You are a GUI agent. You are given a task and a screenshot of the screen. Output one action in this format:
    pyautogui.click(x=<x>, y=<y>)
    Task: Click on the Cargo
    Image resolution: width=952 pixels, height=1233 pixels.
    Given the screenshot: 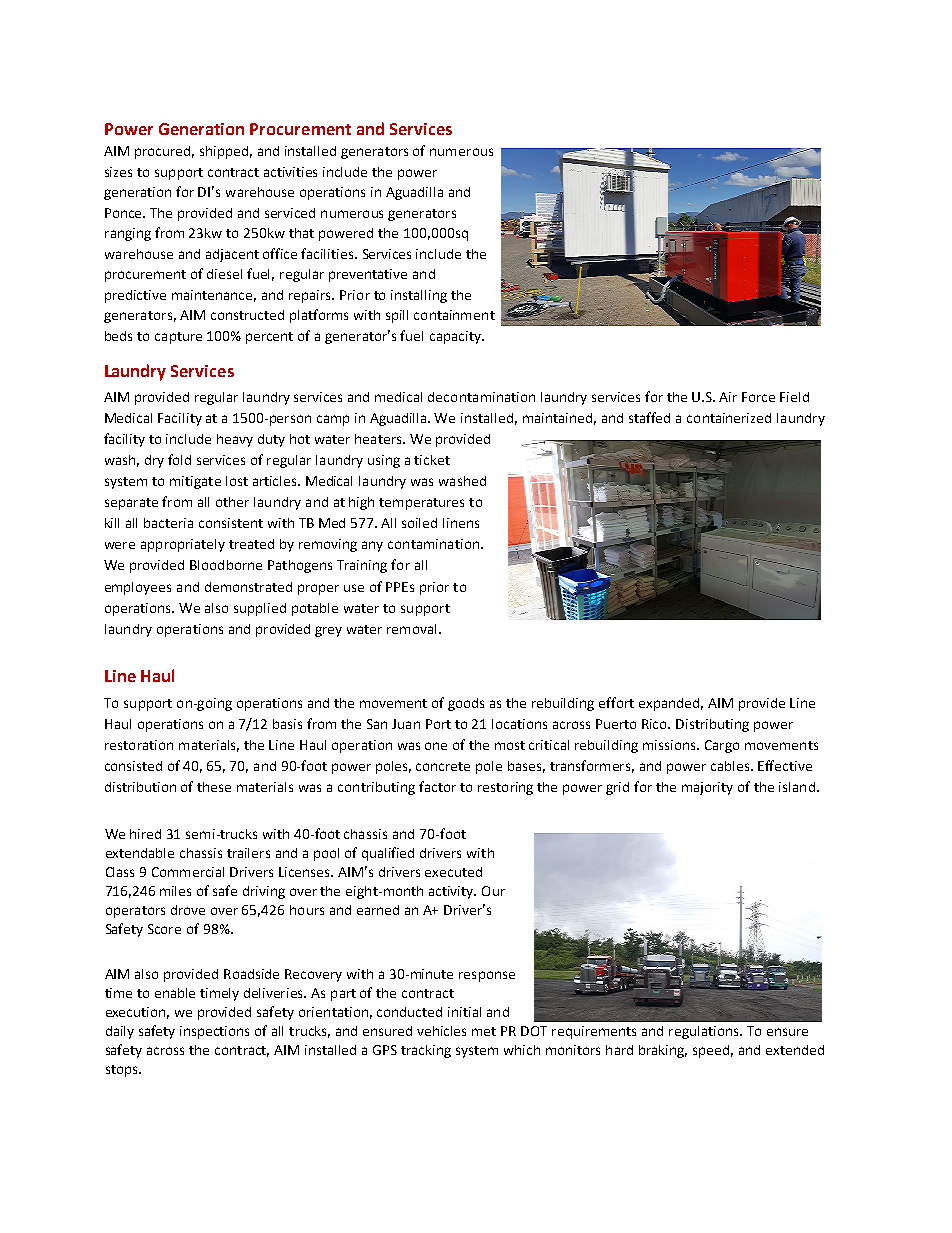 What is the action you would take?
    pyautogui.click(x=722, y=746)
